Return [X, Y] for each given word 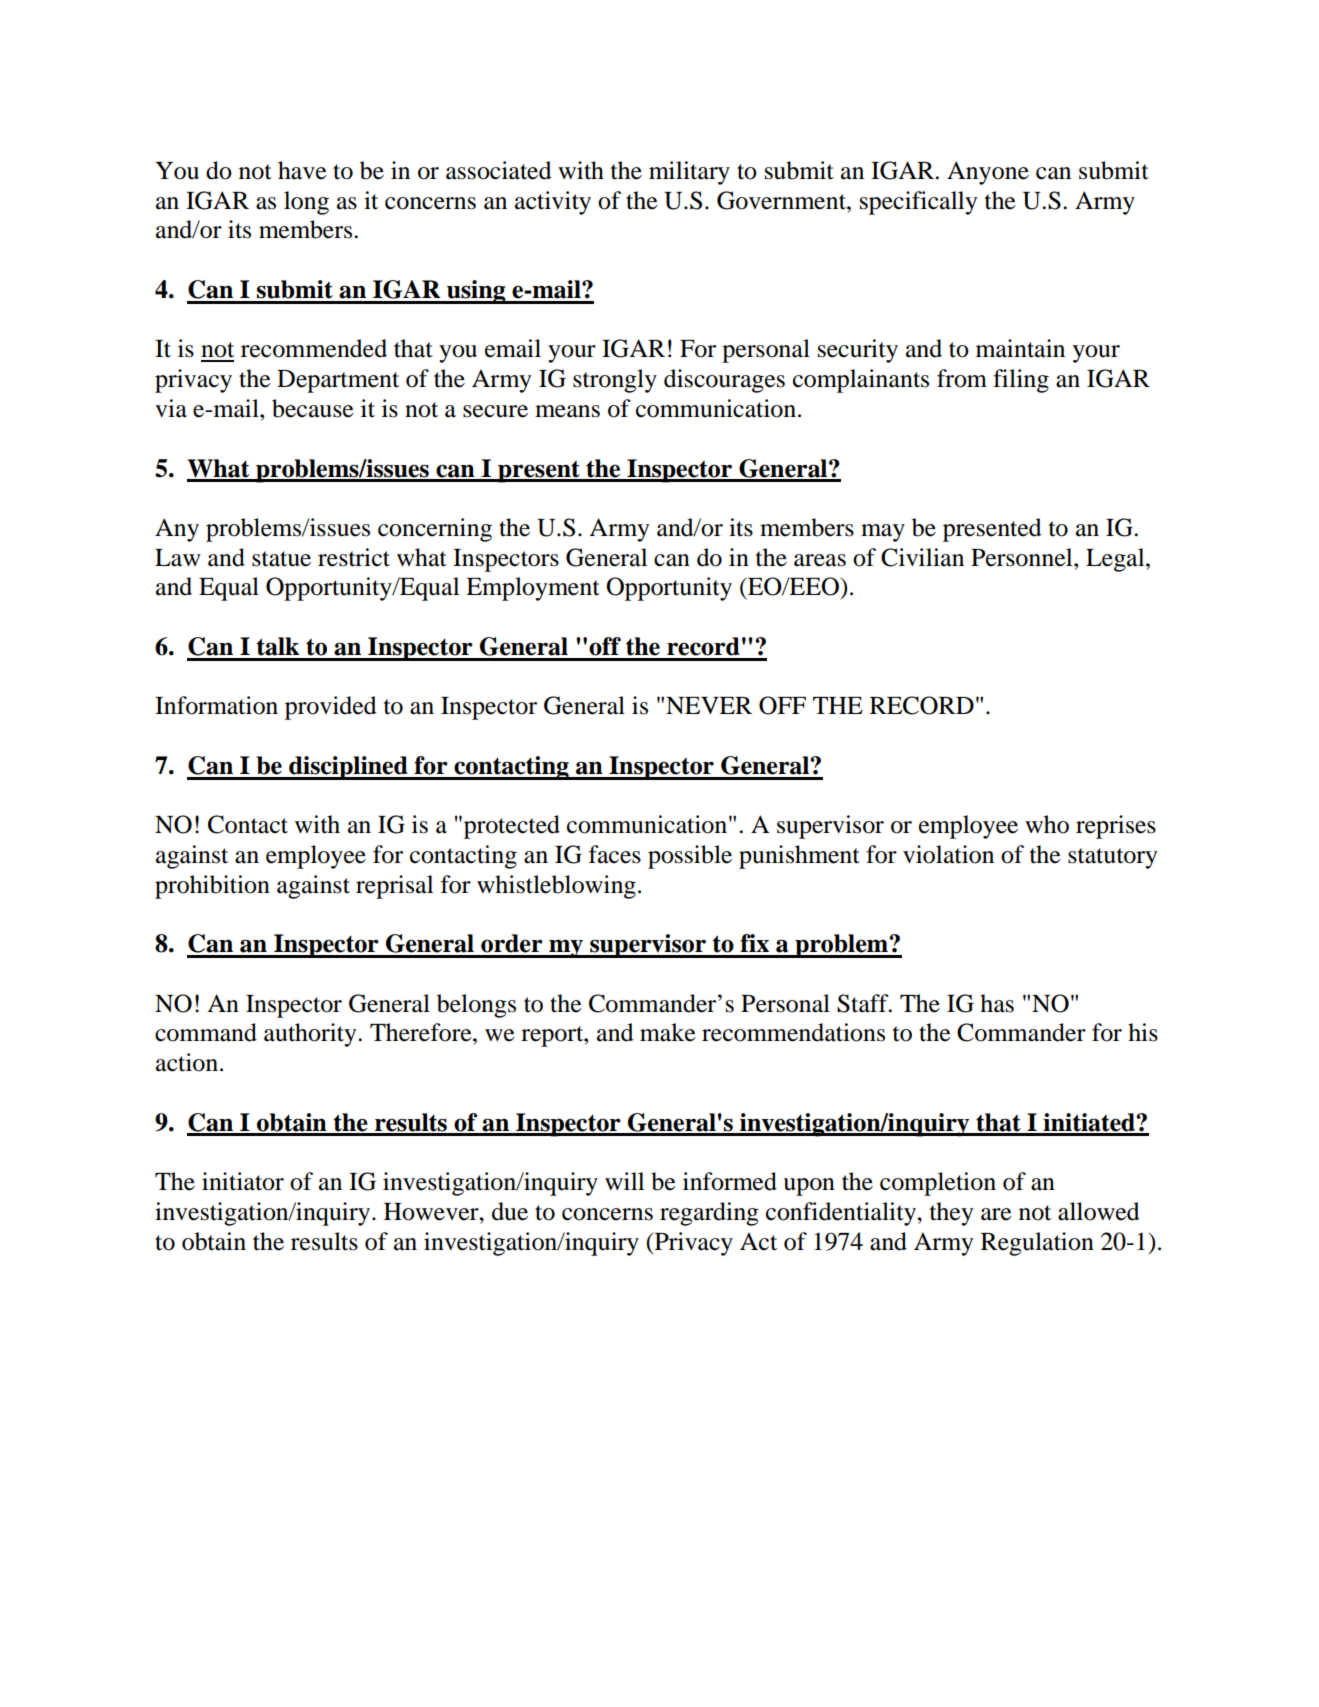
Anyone [988, 173]
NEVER [709, 705]
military [689, 173]
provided [331, 708]
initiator [243, 1181]
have [302, 170]
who [1047, 824]
